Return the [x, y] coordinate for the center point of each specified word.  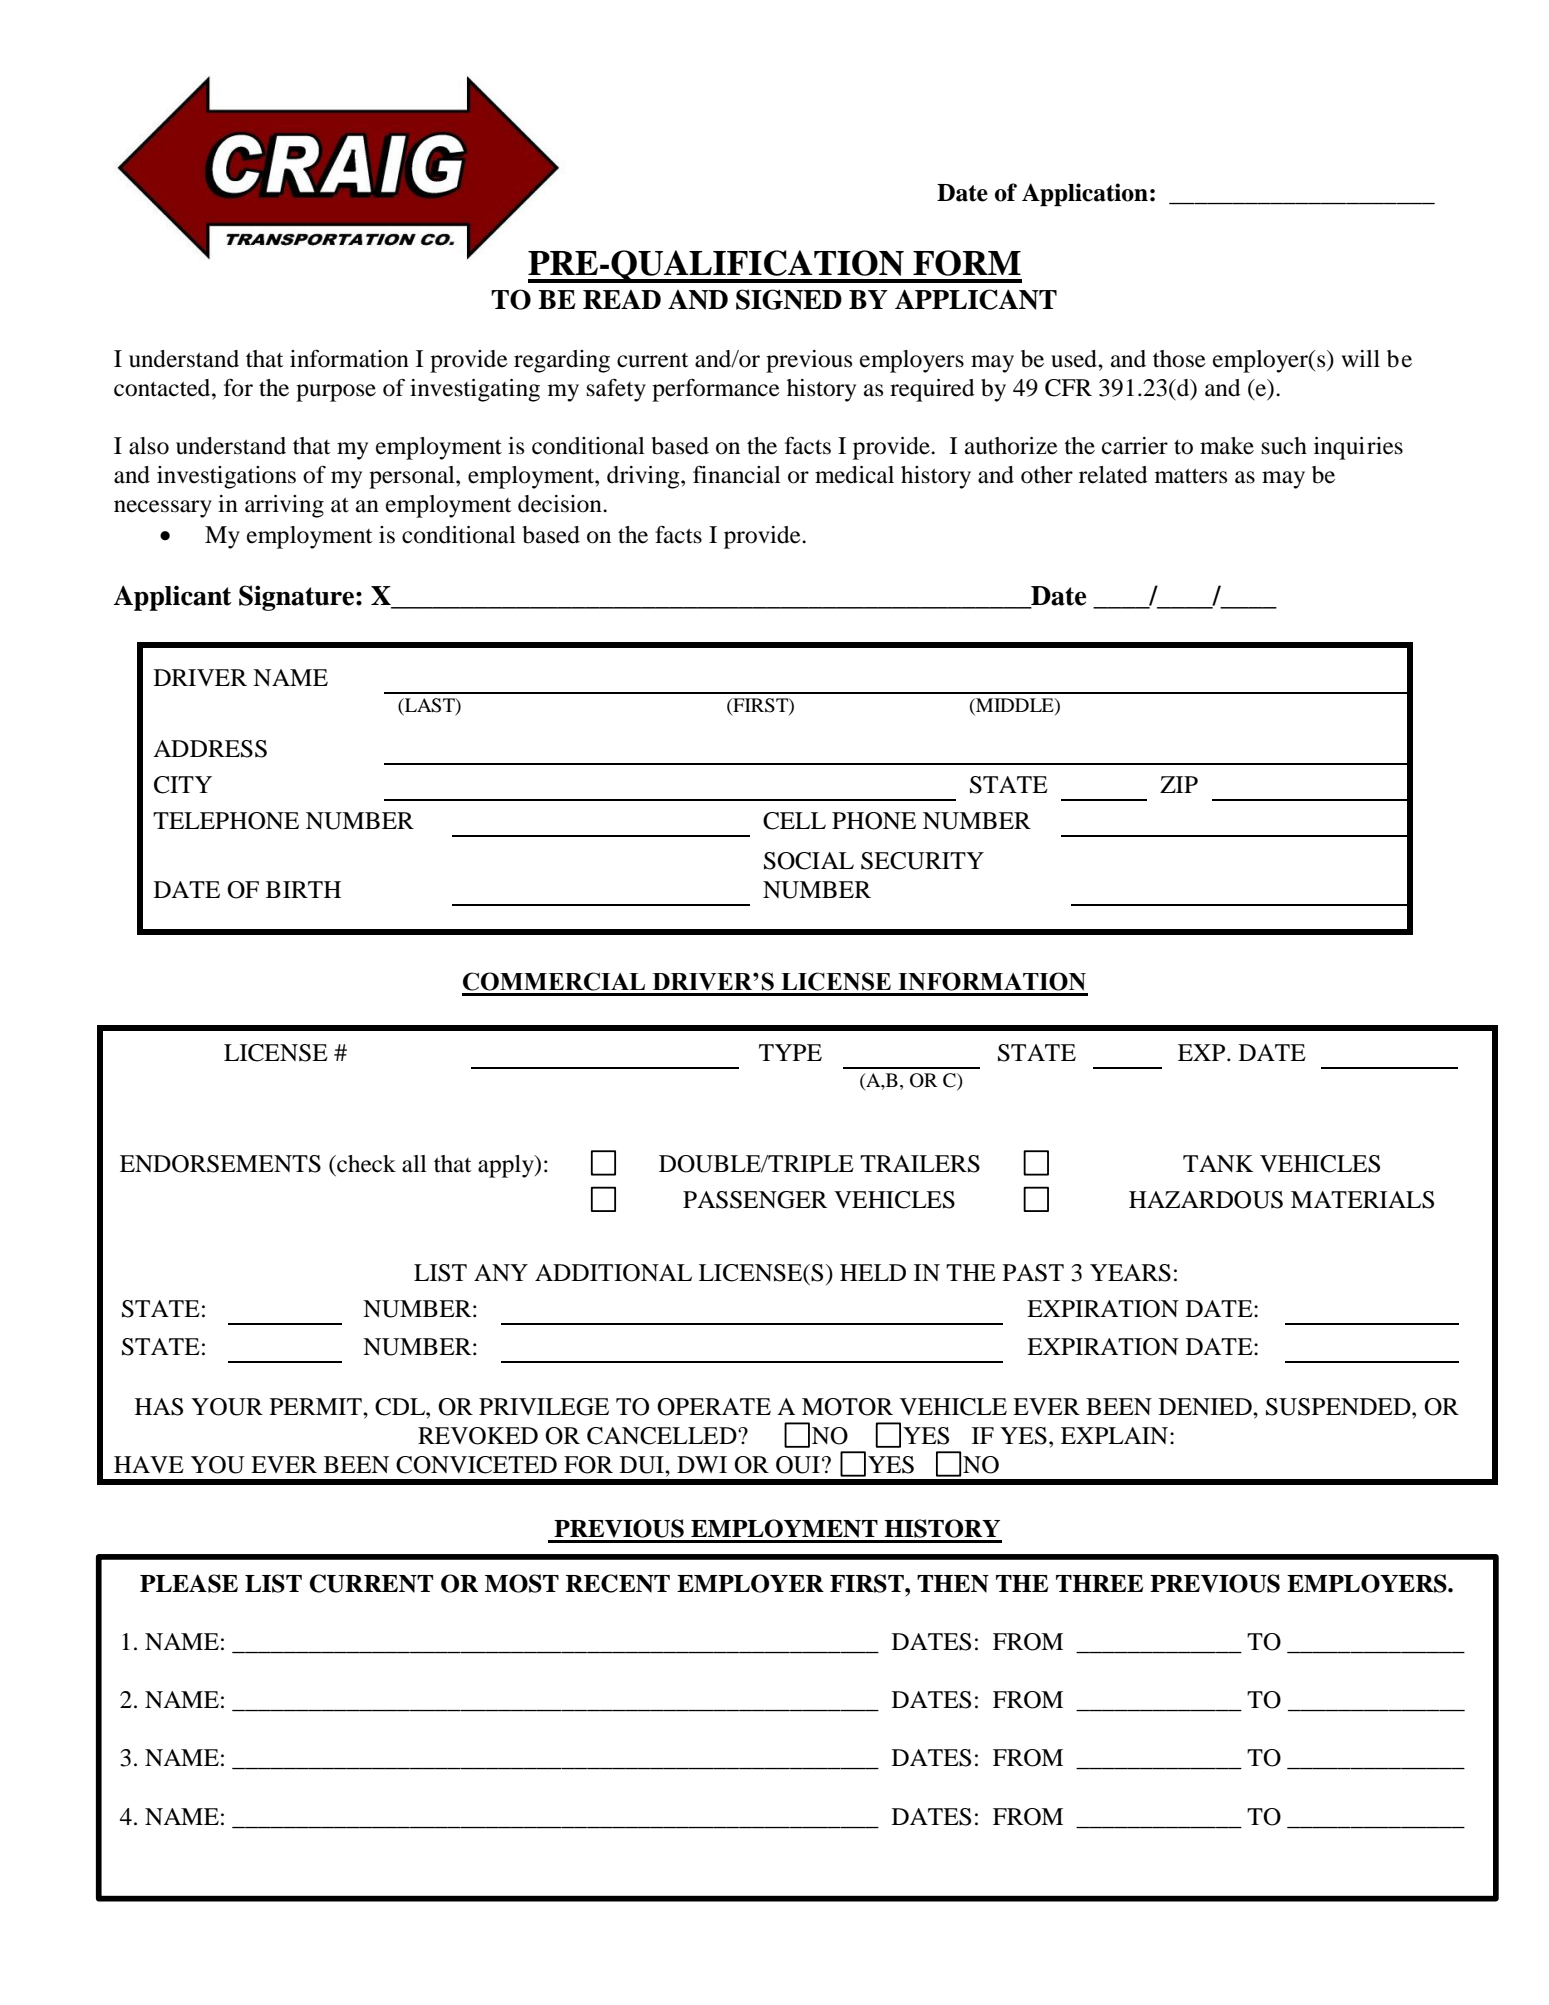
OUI [798, 1465]
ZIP [1179, 784]
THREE [1099, 1583]
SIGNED [789, 299]
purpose [336, 393]
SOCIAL [809, 861]
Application [1085, 195]
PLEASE [189, 1583]
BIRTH [303, 889]
